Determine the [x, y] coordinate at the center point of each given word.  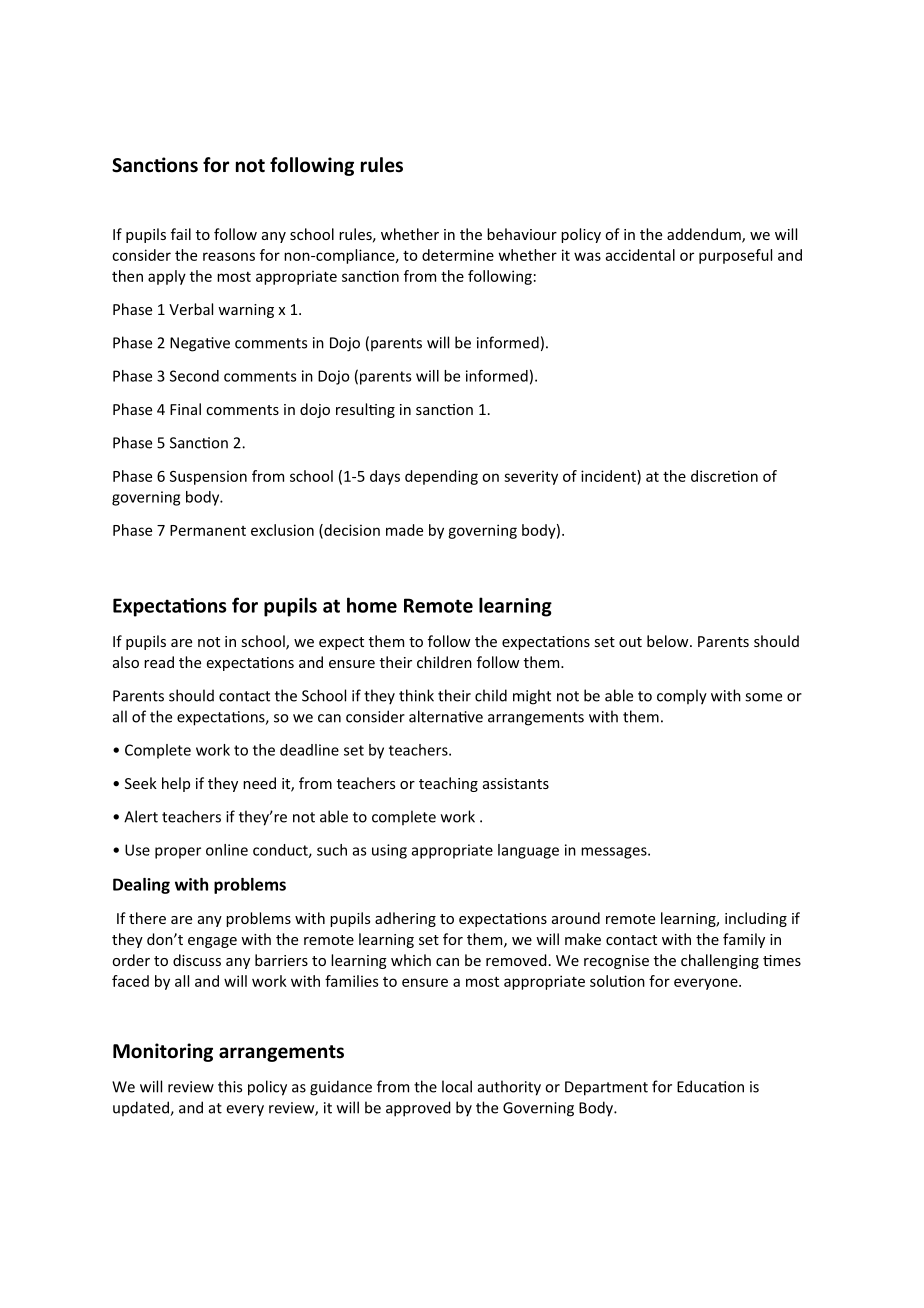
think [416, 695]
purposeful [735, 256]
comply [682, 697]
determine [458, 255]
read [159, 662]
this [230, 1086]
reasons [229, 256]
